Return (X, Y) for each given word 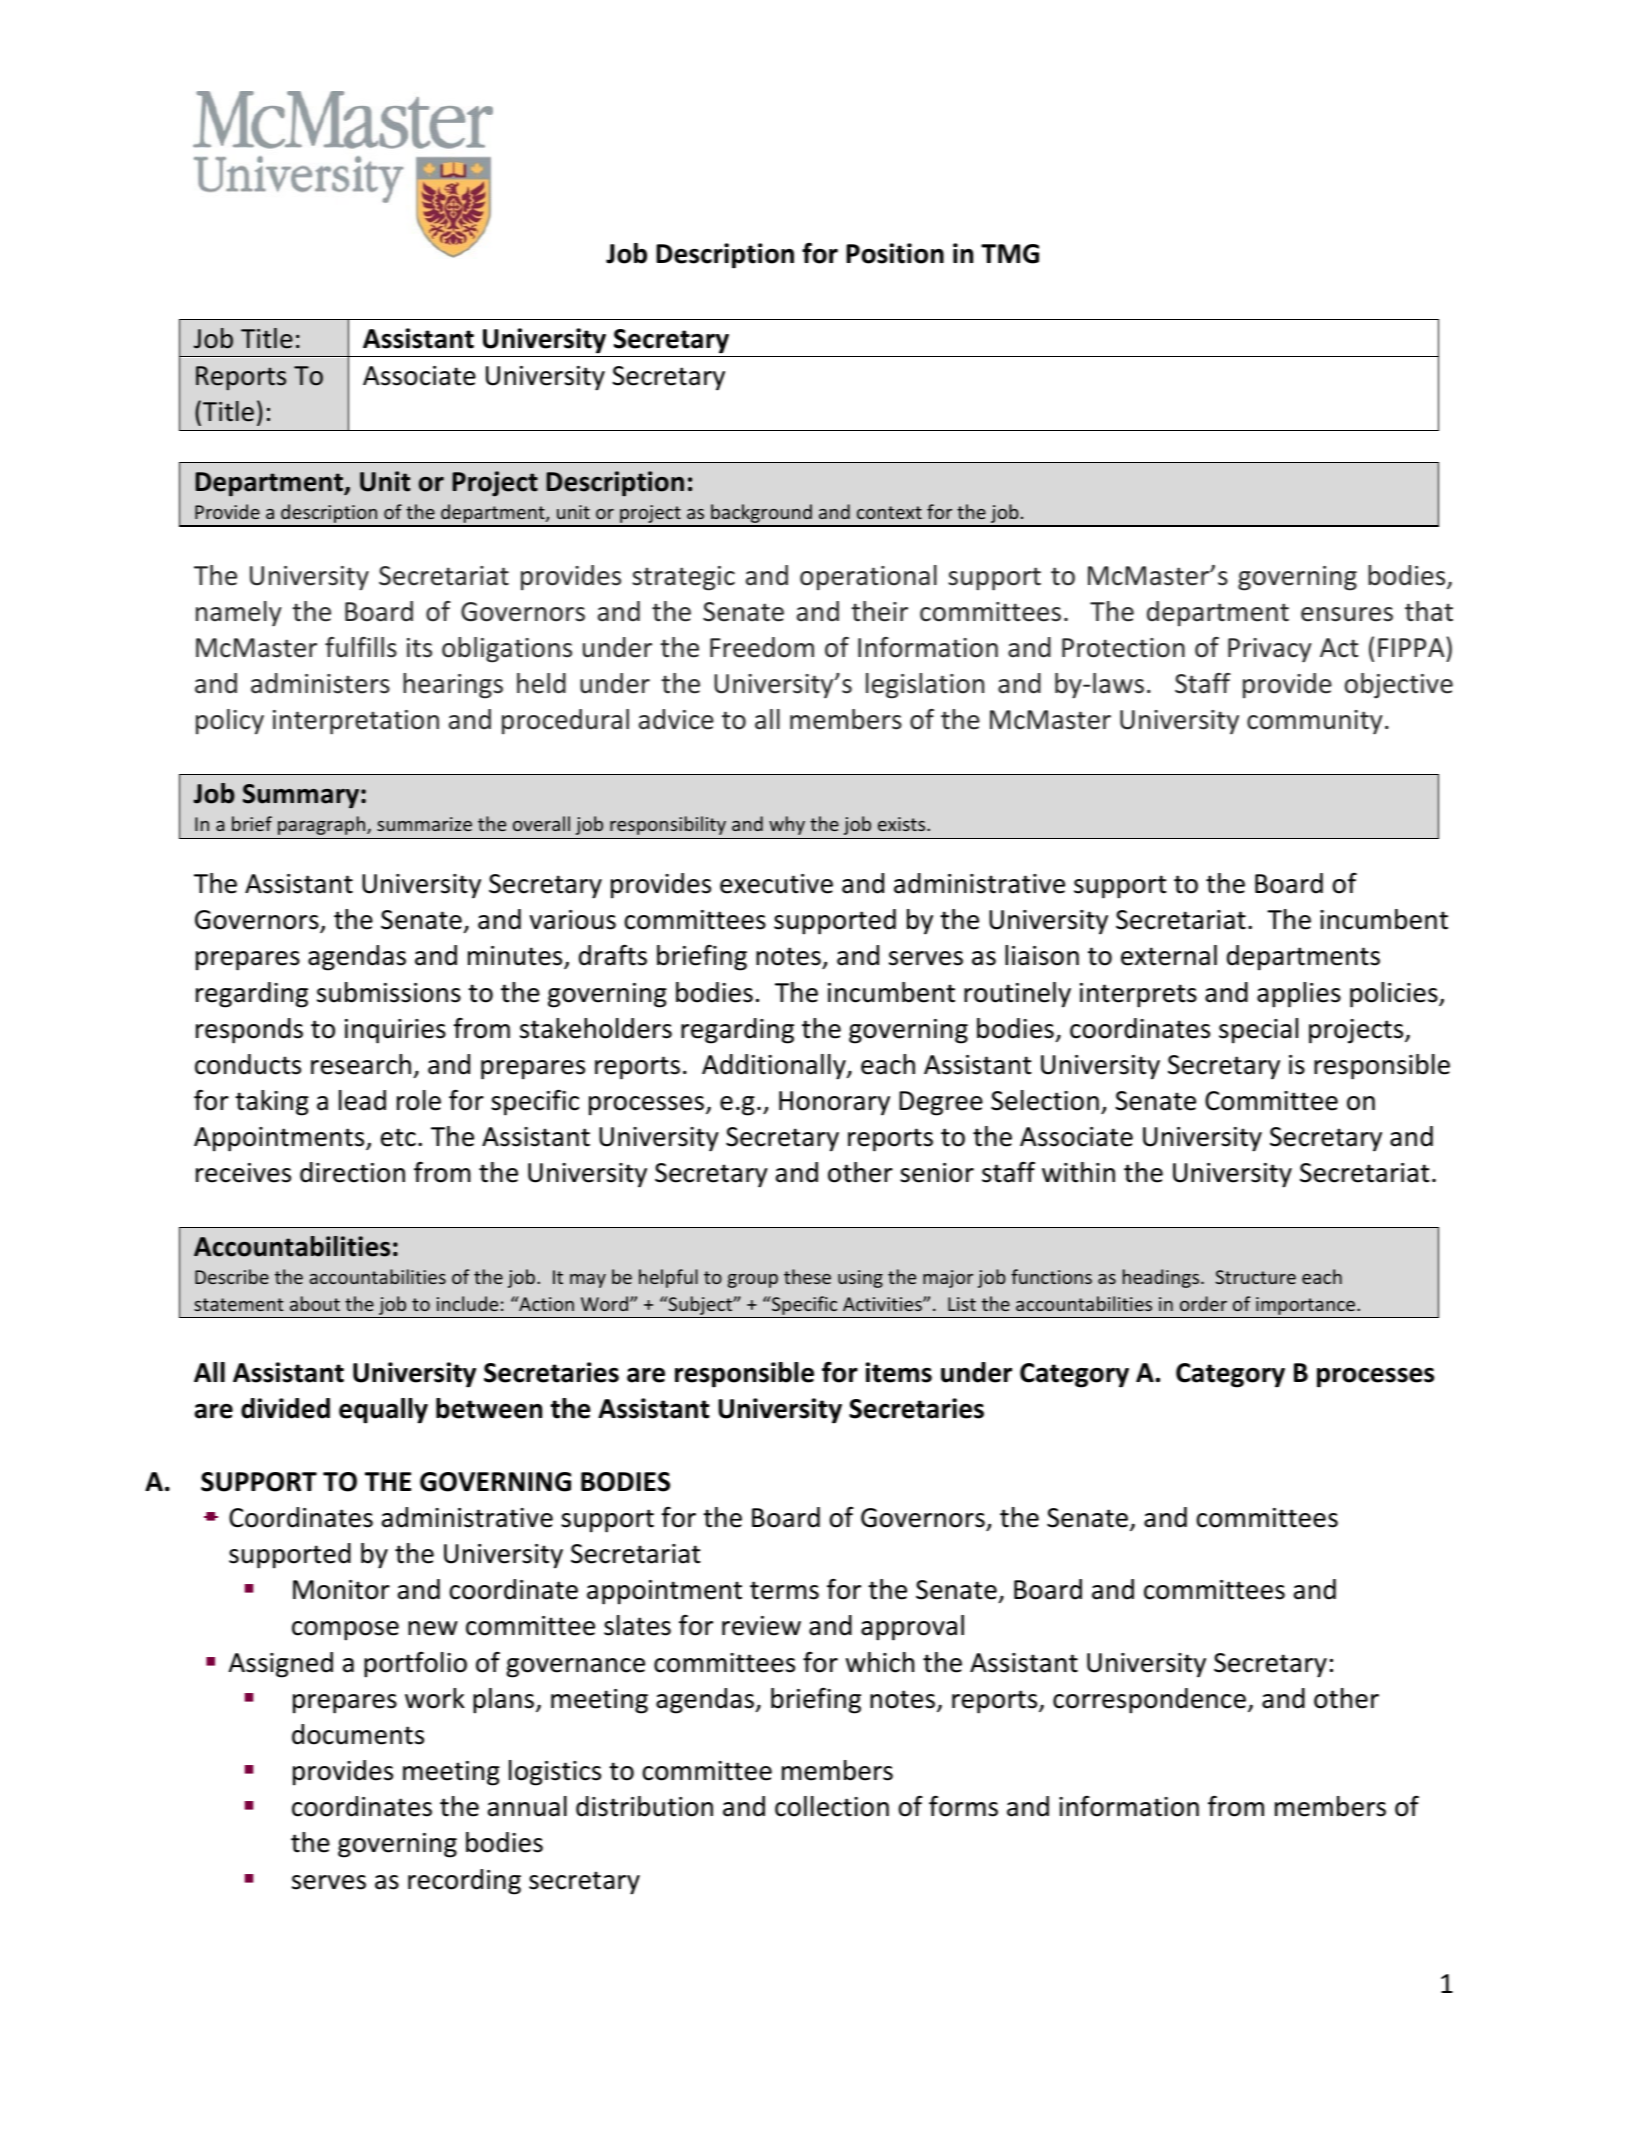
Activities (883, 1304)
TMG (1010, 254)
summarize (424, 824)
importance (1307, 1306)
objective (1399, 686)
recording (464, 1882)
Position (895, 253)
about (315, 1303)
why (787, 825)
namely (238, 614)
